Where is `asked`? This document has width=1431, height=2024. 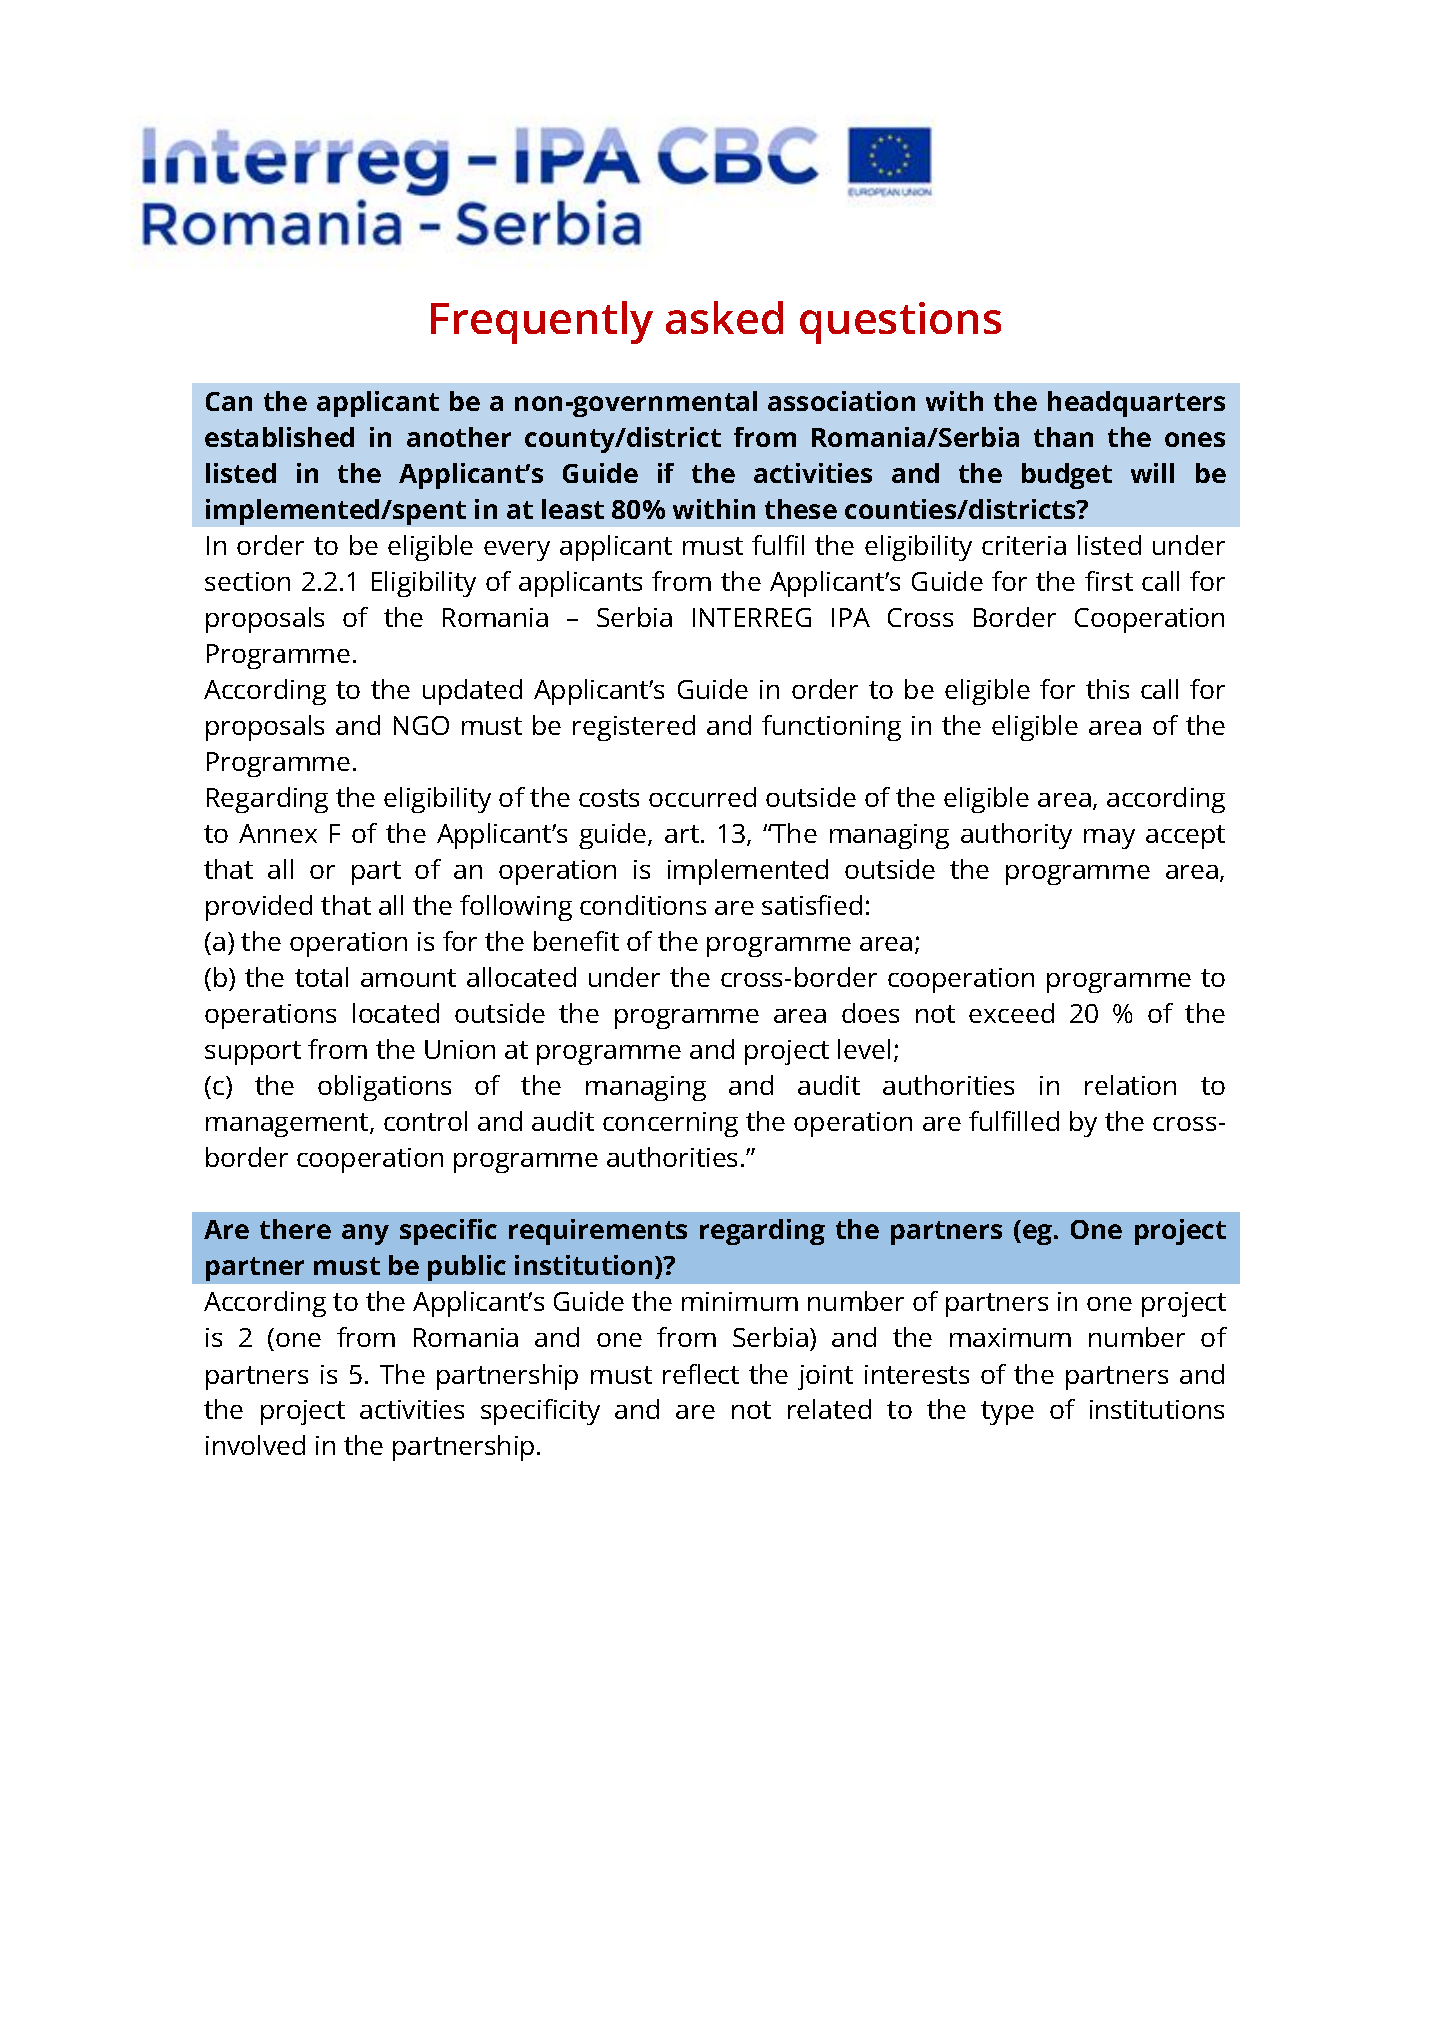 asked is located at coordinates (724, 317).
